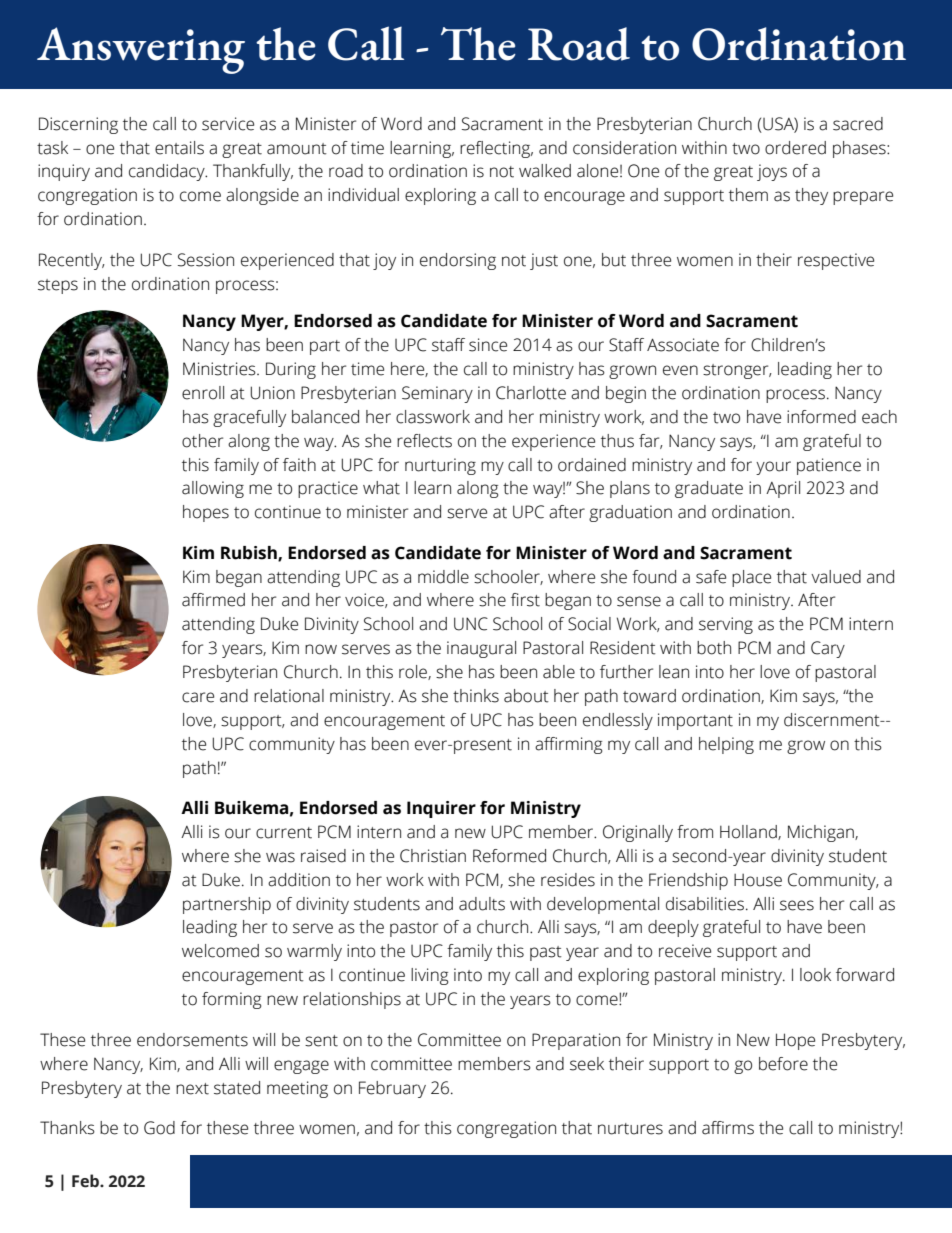 This screenshot has width=952, height=1233. Describe the element at coordinates (726, 745) in the screenshot. I see `helping` at that location.
